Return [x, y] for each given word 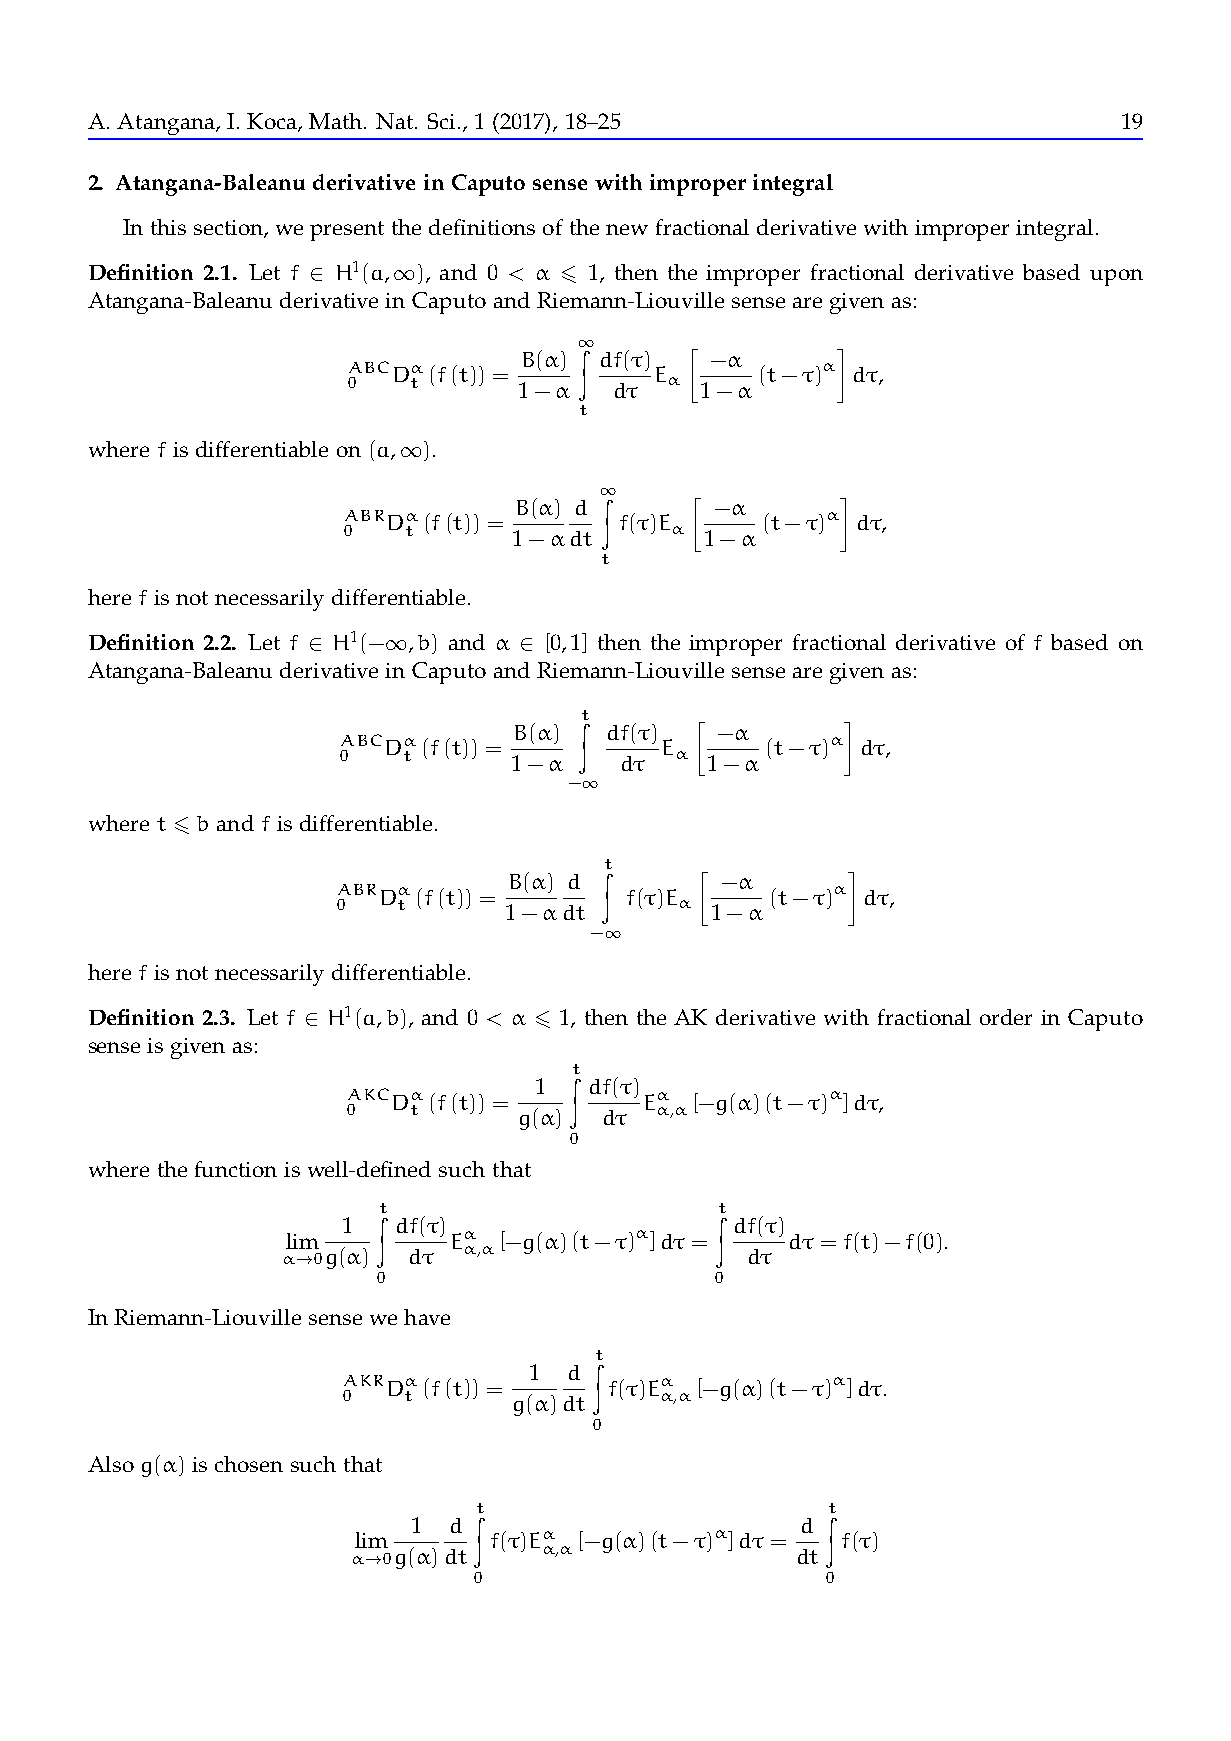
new [627, 229]
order [1006, 1017]
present [347, 231]
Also [111, 1464]
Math [337, 121]
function [236, 1169]
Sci [443, 121]
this [168, 227]
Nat [396, 121]
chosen [249, 1464]
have [427, 1317]
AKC [368, 1094]
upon [1116, 277]
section [229, 229]
